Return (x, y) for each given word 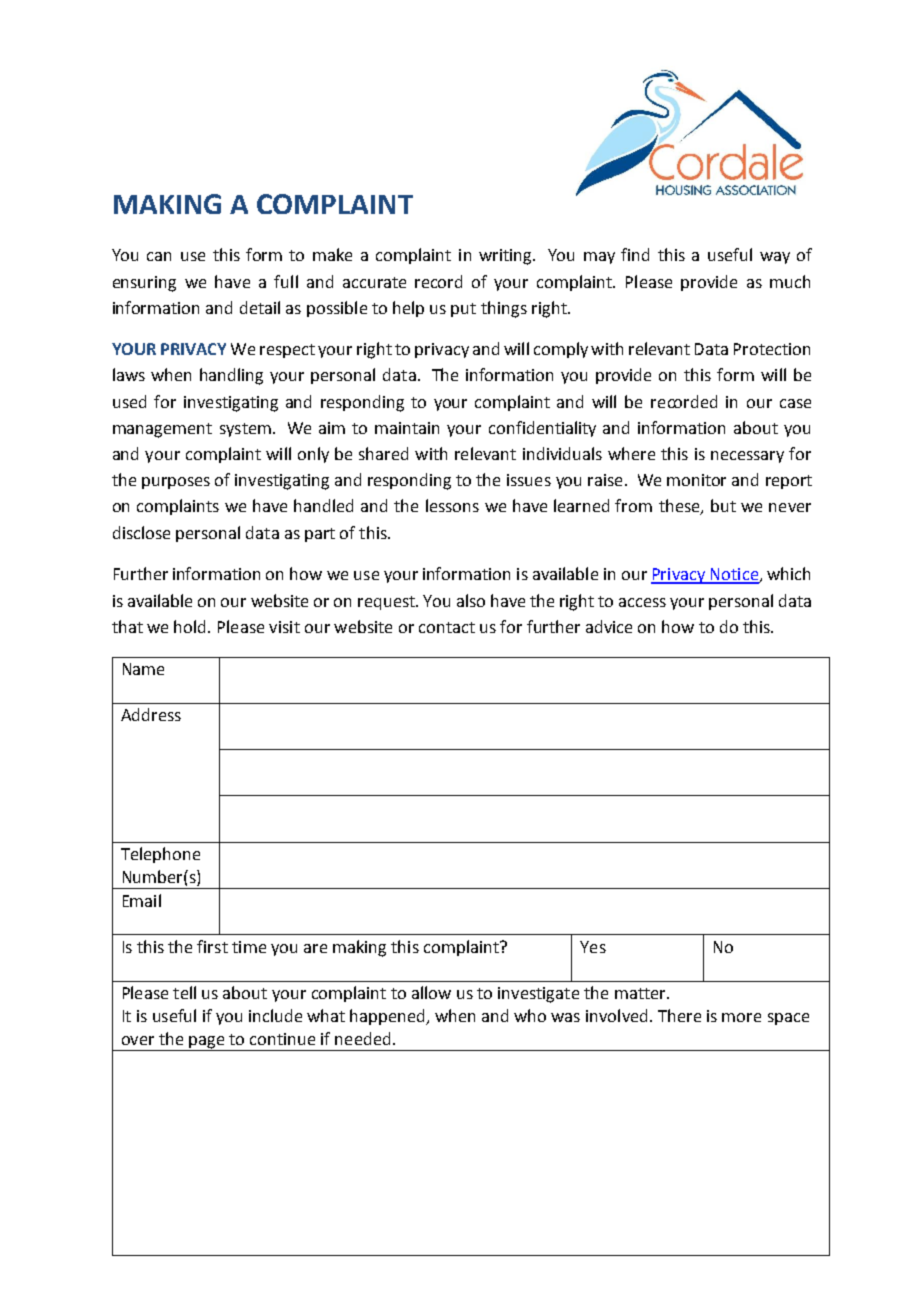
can (159, 256)
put (463, 310)
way (775, 258)
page (206, 1042)
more (741, 1017)
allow (431, 992)
